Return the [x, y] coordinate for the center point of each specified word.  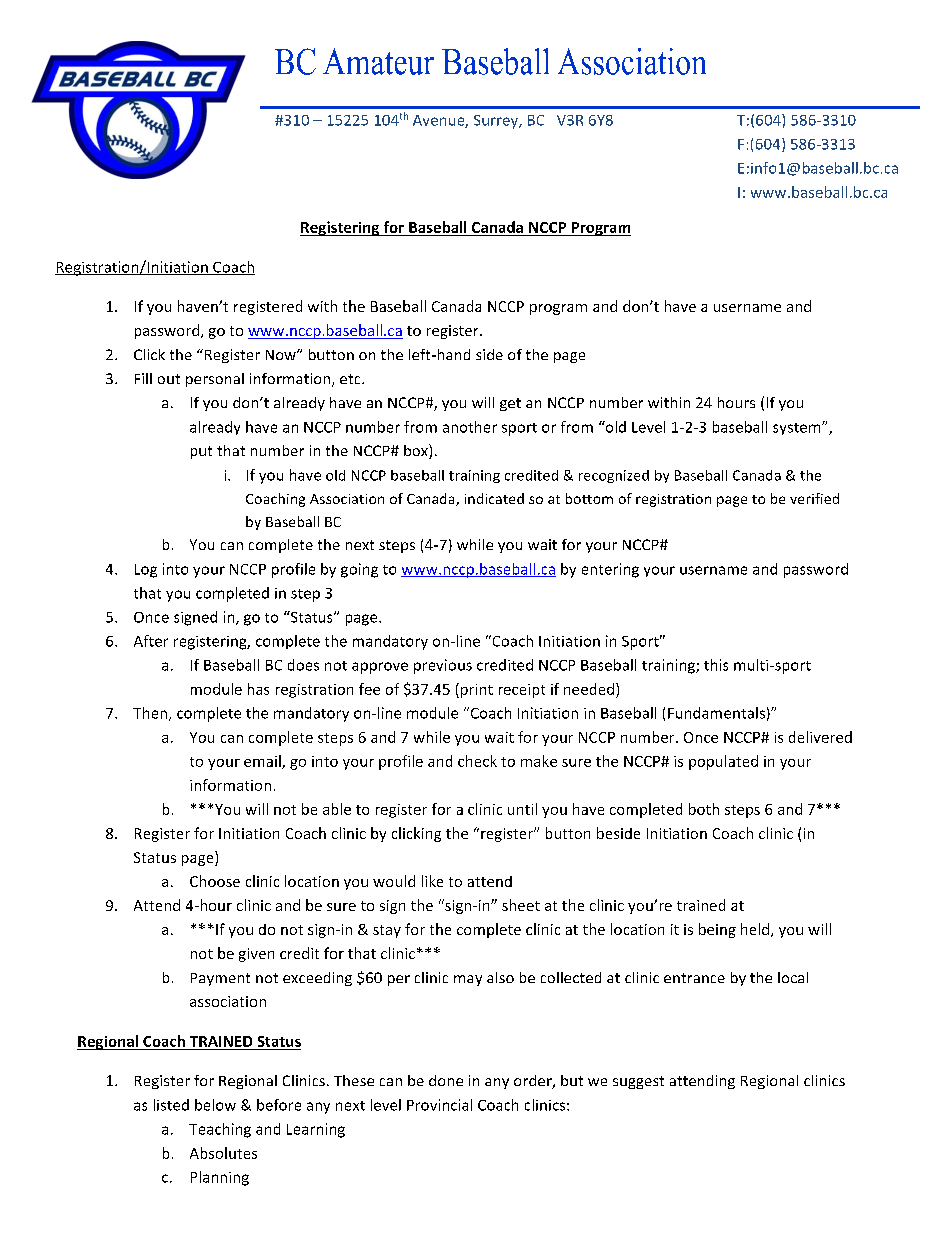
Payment [220, 979]
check [477, 761]
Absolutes [223, 1153]
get [510, 404]
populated [723, 762]
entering [610, 570]
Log [146, 571]
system [798, 429]
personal [215, 380]
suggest [638, 1082]
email [263, 762]
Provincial [439, 1105]
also [500, 977]
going [359, 570]
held [756, 930]
